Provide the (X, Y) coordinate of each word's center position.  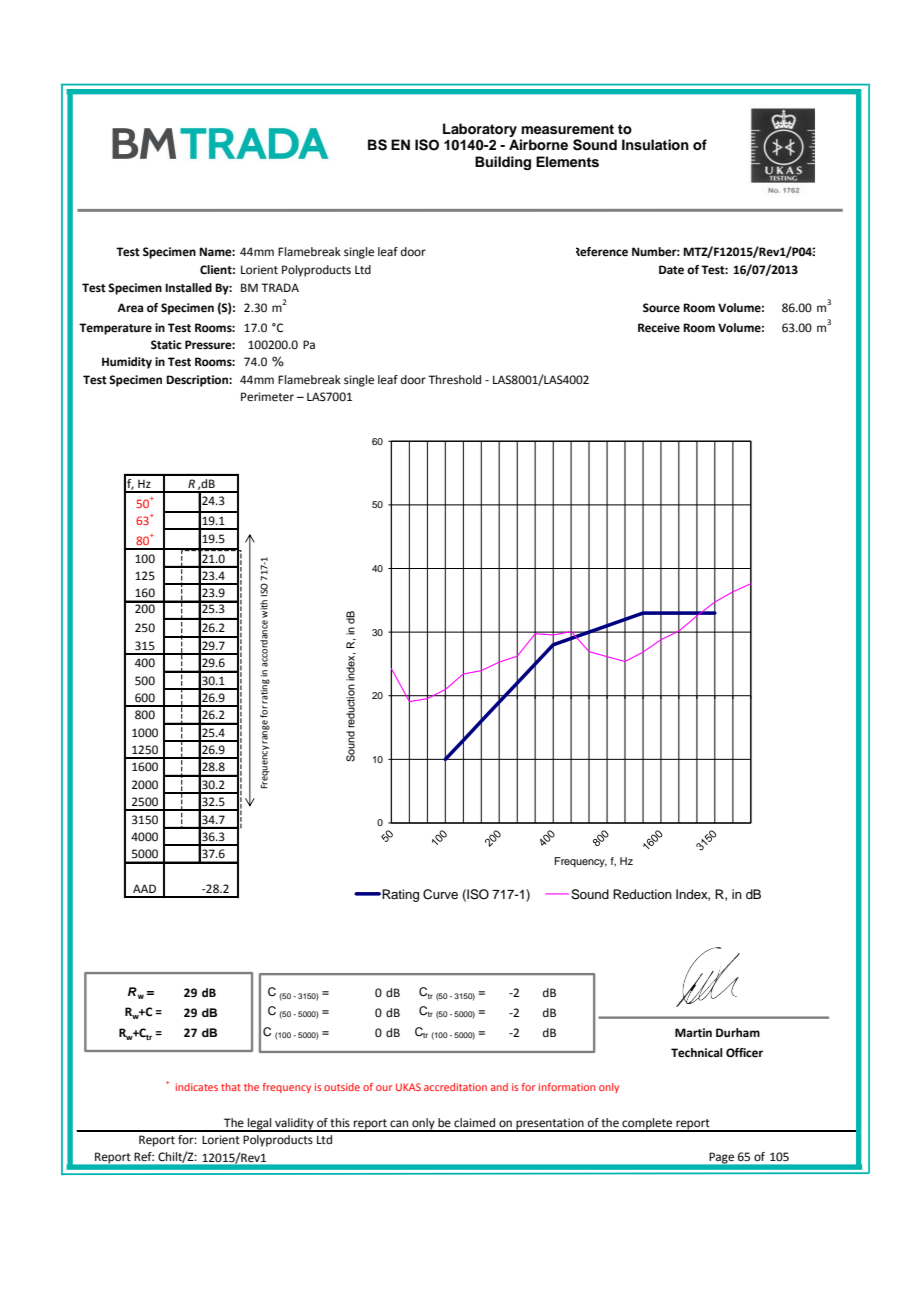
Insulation (655, 145)
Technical (697, 1053)
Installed (188, 288)
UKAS (408, 1087)
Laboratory (480, 130)
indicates (197, 1087)
